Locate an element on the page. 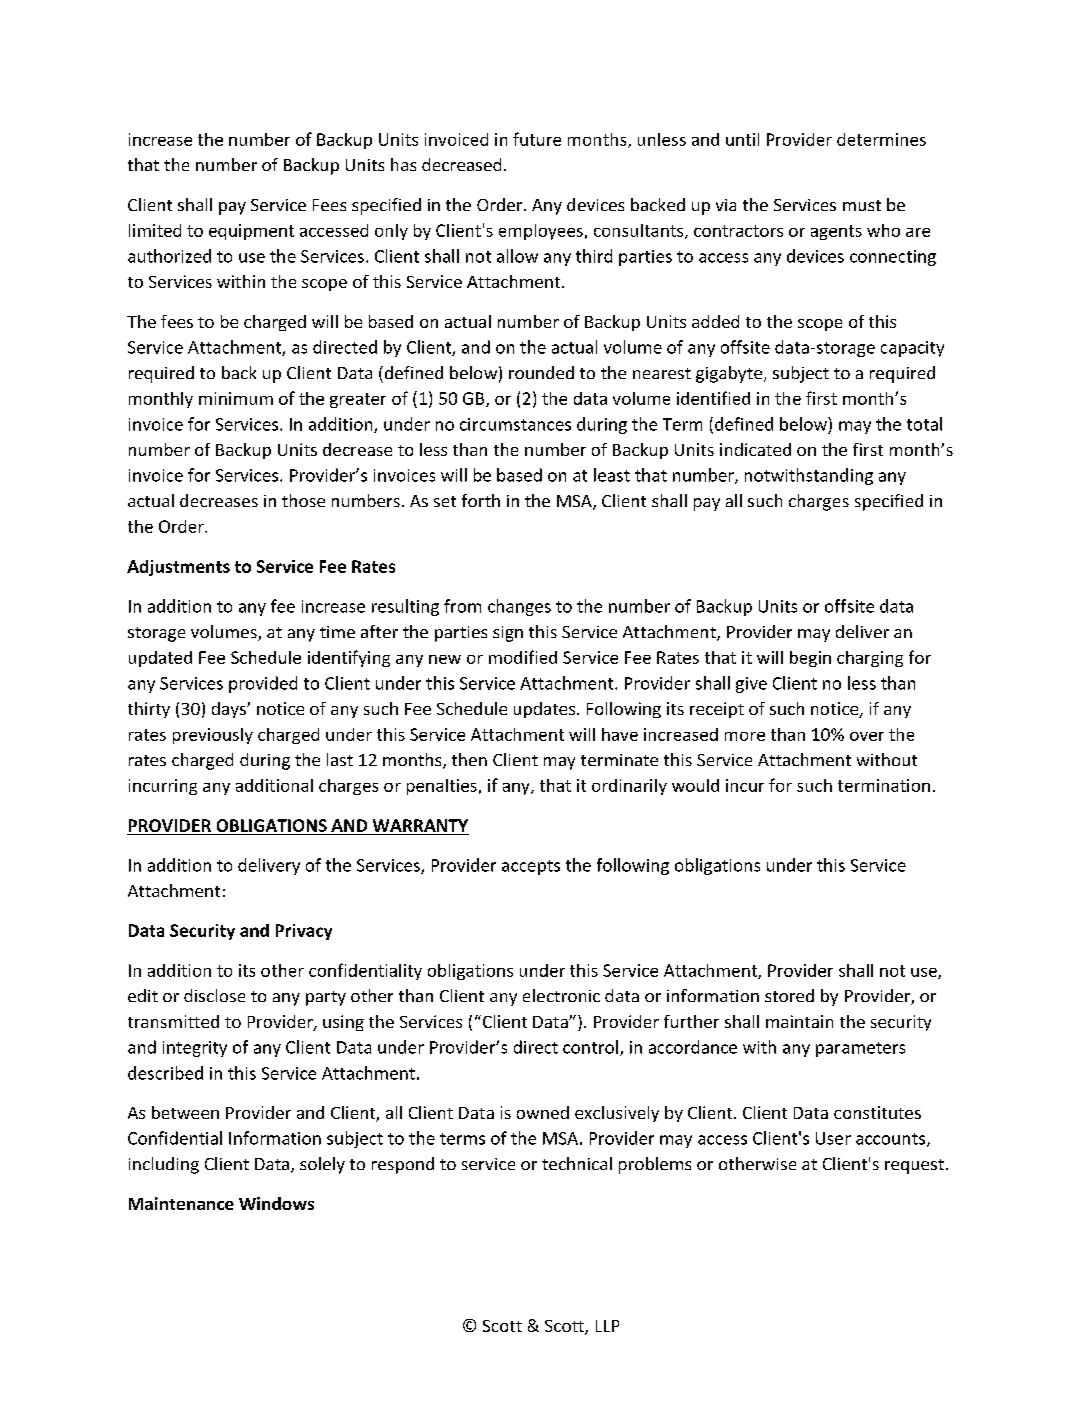 The height and width of the image is (1401, 1082). electronic is located at coordinates (561, 995).
